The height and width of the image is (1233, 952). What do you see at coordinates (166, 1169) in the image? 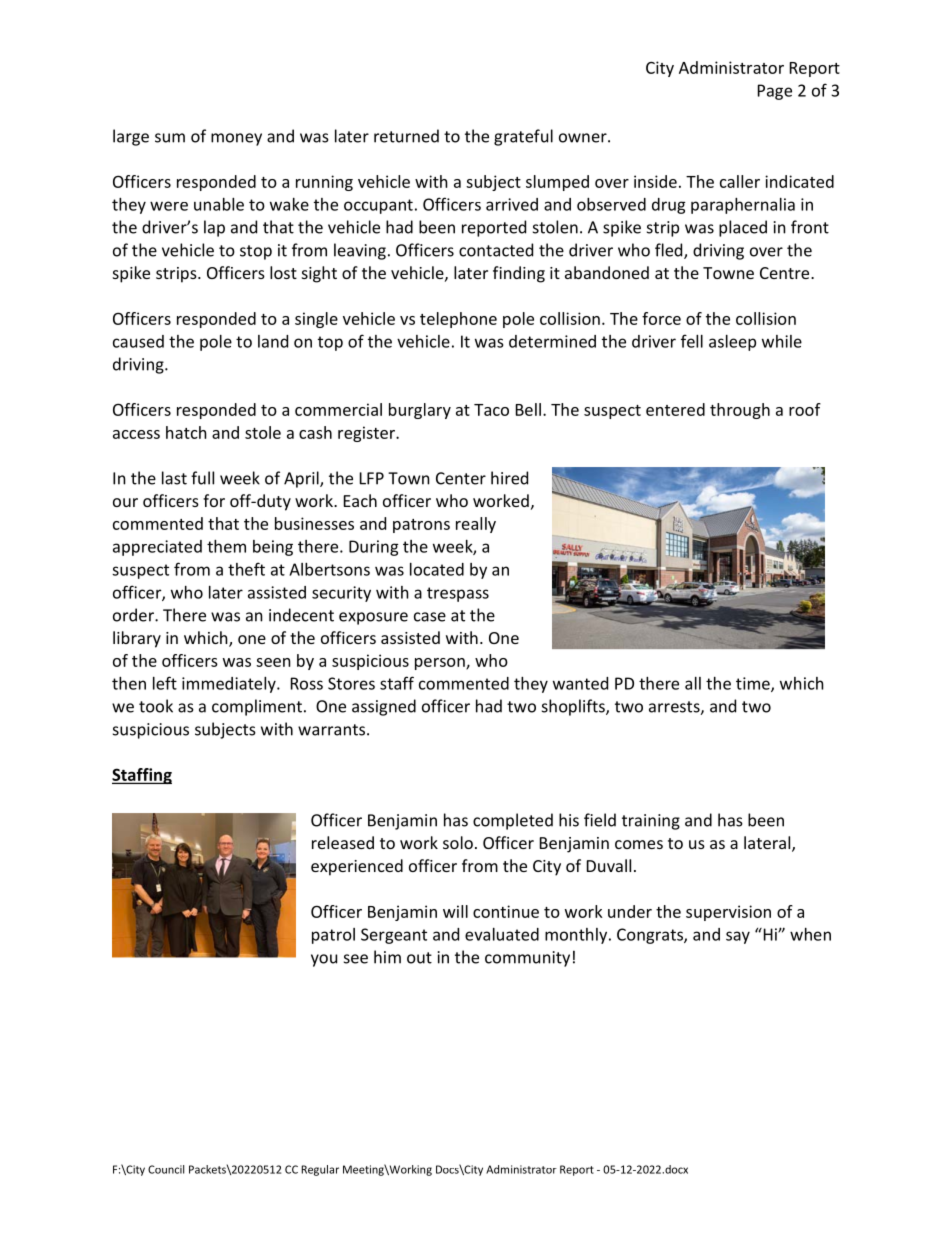
I see `Council` at bounding box center [166, 1169].
